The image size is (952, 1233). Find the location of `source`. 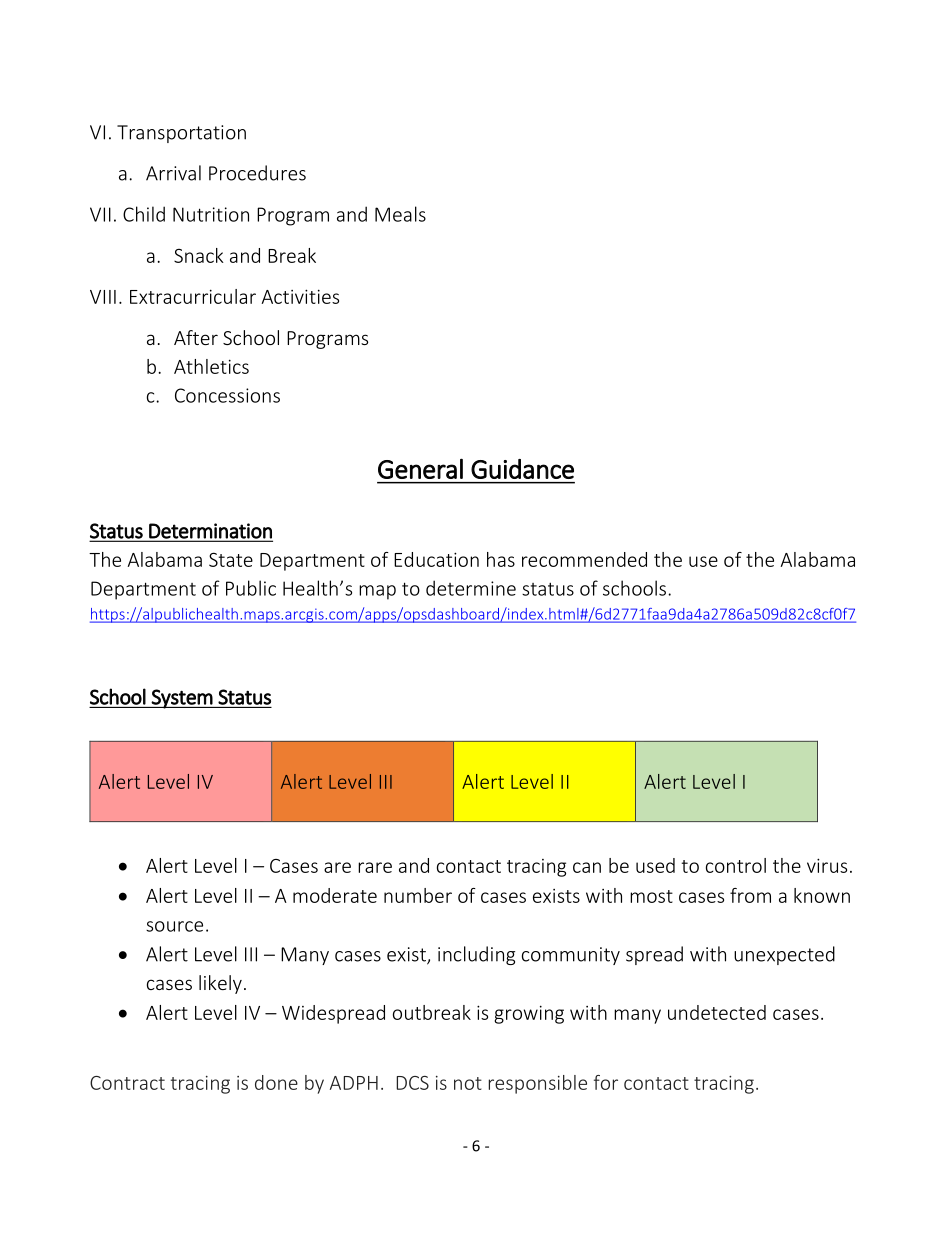

source is located at coordinates (174, 926).
